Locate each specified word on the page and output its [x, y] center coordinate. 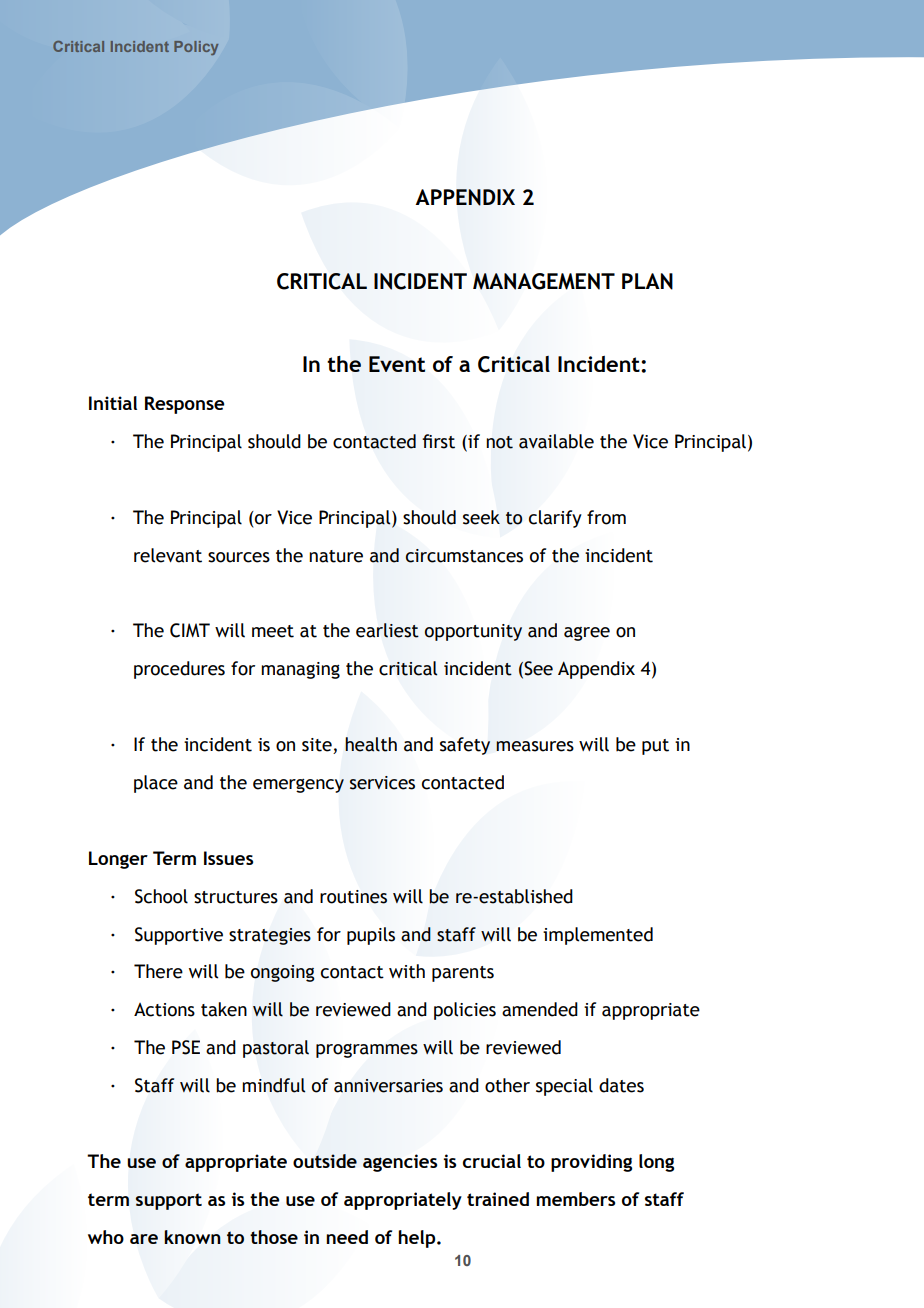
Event [397, 364]
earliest [387, 630]
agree [587, 634]
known [192, 1237]
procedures [179, 670]
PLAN [647, 281]
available [556, 441]
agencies [400, 1163]
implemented [598, 936]
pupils [371, 936]
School [161, 896]
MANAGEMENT [544, 281]
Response [185, 405]
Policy [196, 48]
